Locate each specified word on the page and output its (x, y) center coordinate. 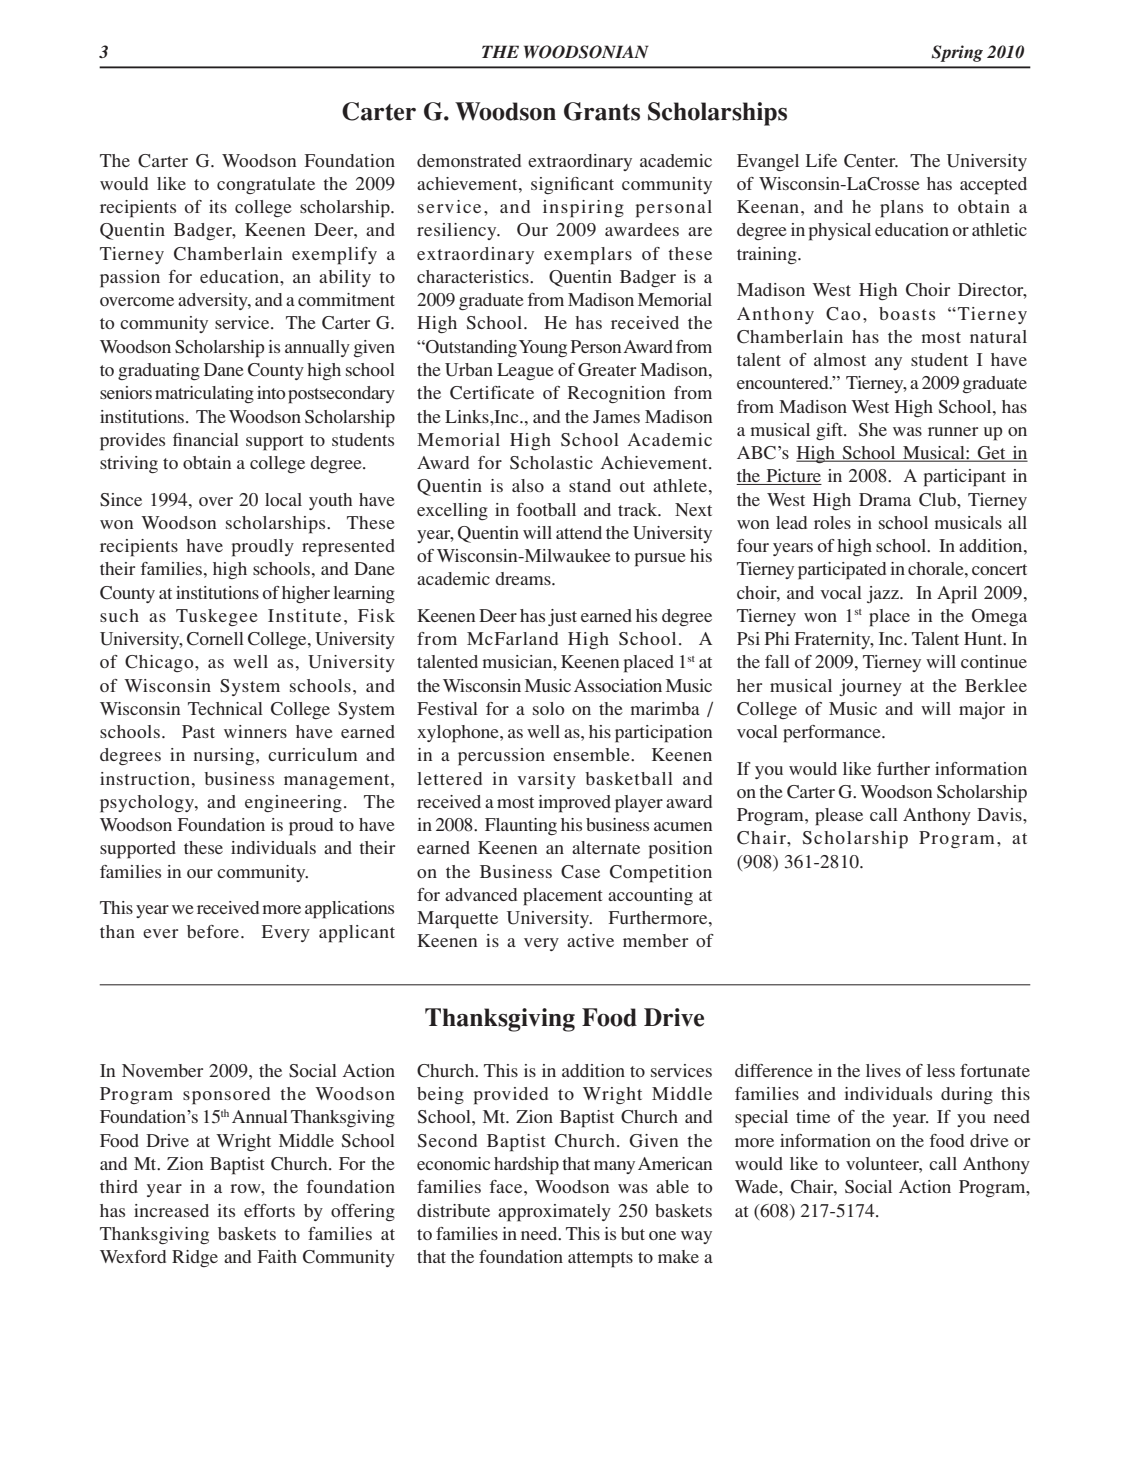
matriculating (204, 394)
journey (870, 687)
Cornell (215, 639)
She (873, 430)
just (562, 617)
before (214, 931)
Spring (957, 53)
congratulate (266, 185)
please (839, 817)
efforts (269, 1210)
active (590, 940)
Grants (602, 111)
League (525, 371)
